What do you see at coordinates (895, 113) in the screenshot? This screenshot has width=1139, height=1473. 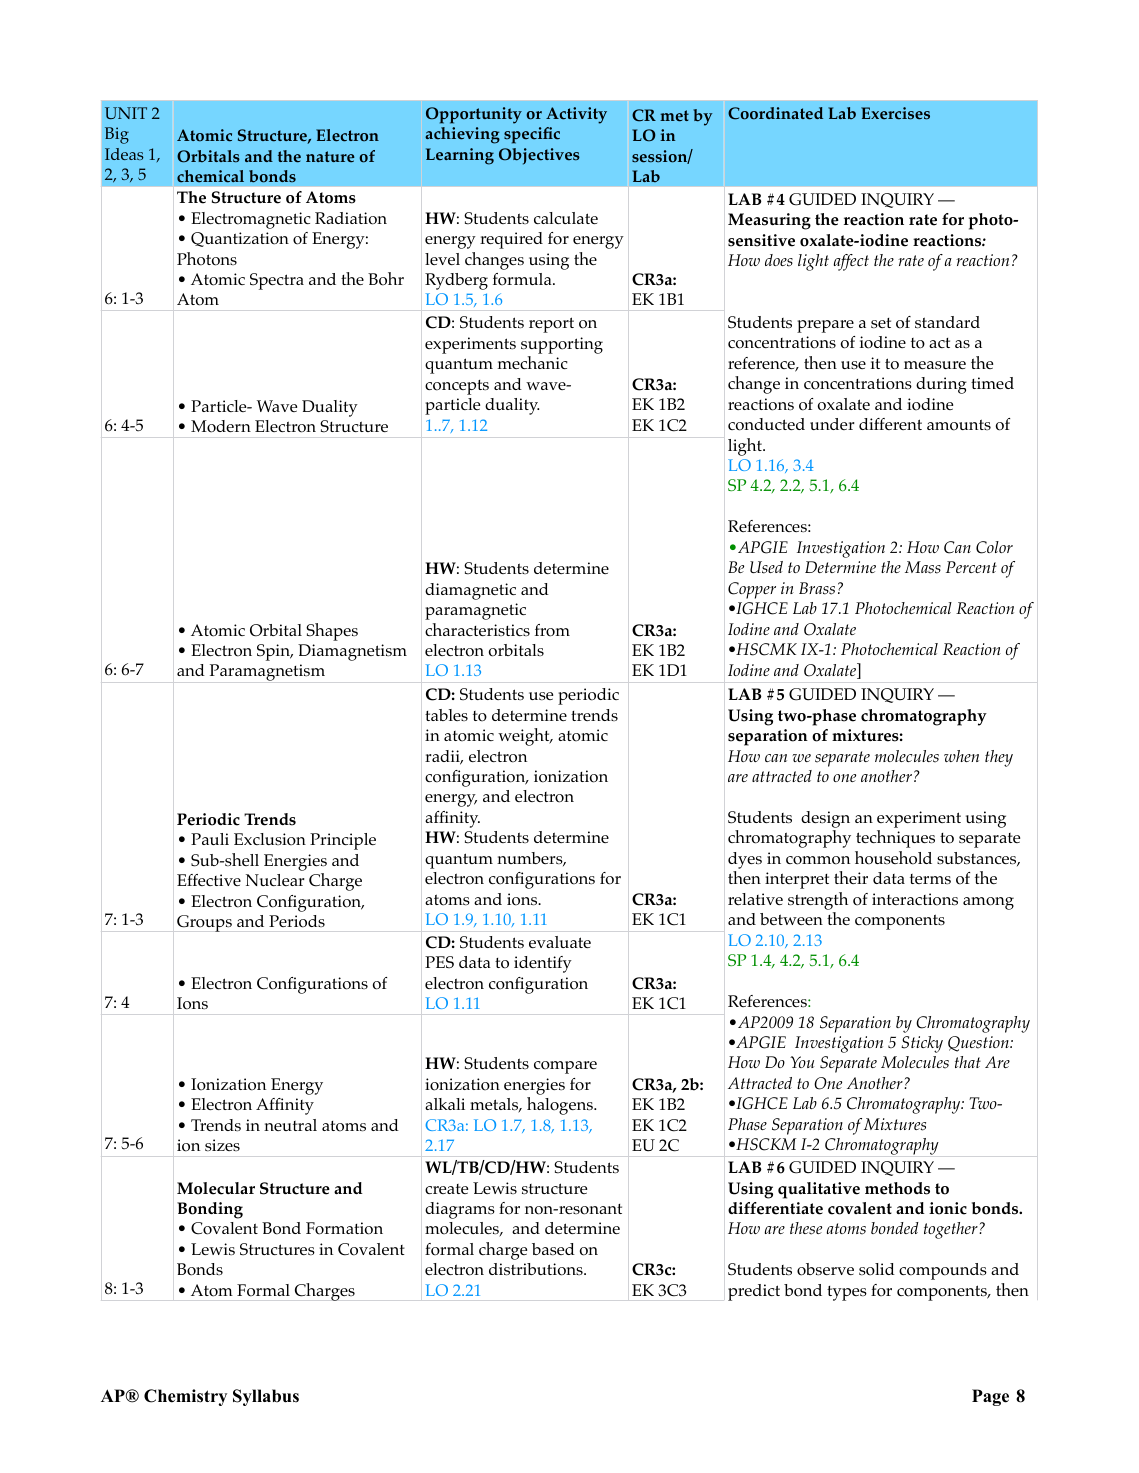 I see `Exercises` at bounding box center [895, 113].
